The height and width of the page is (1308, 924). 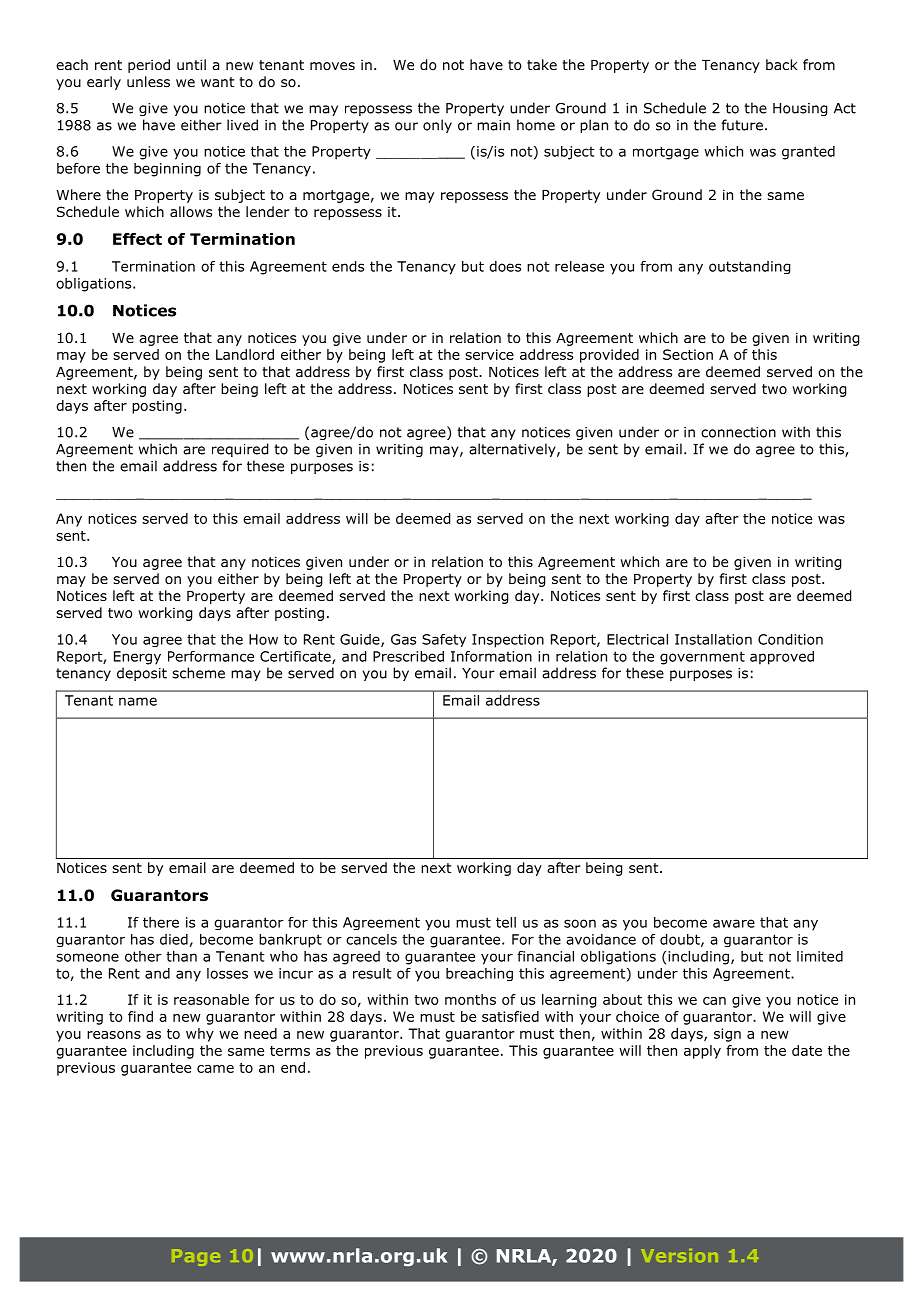 What do you see at coordinates (148, 81) in the page?
I see `unless` at bounding box center [148, 81].
